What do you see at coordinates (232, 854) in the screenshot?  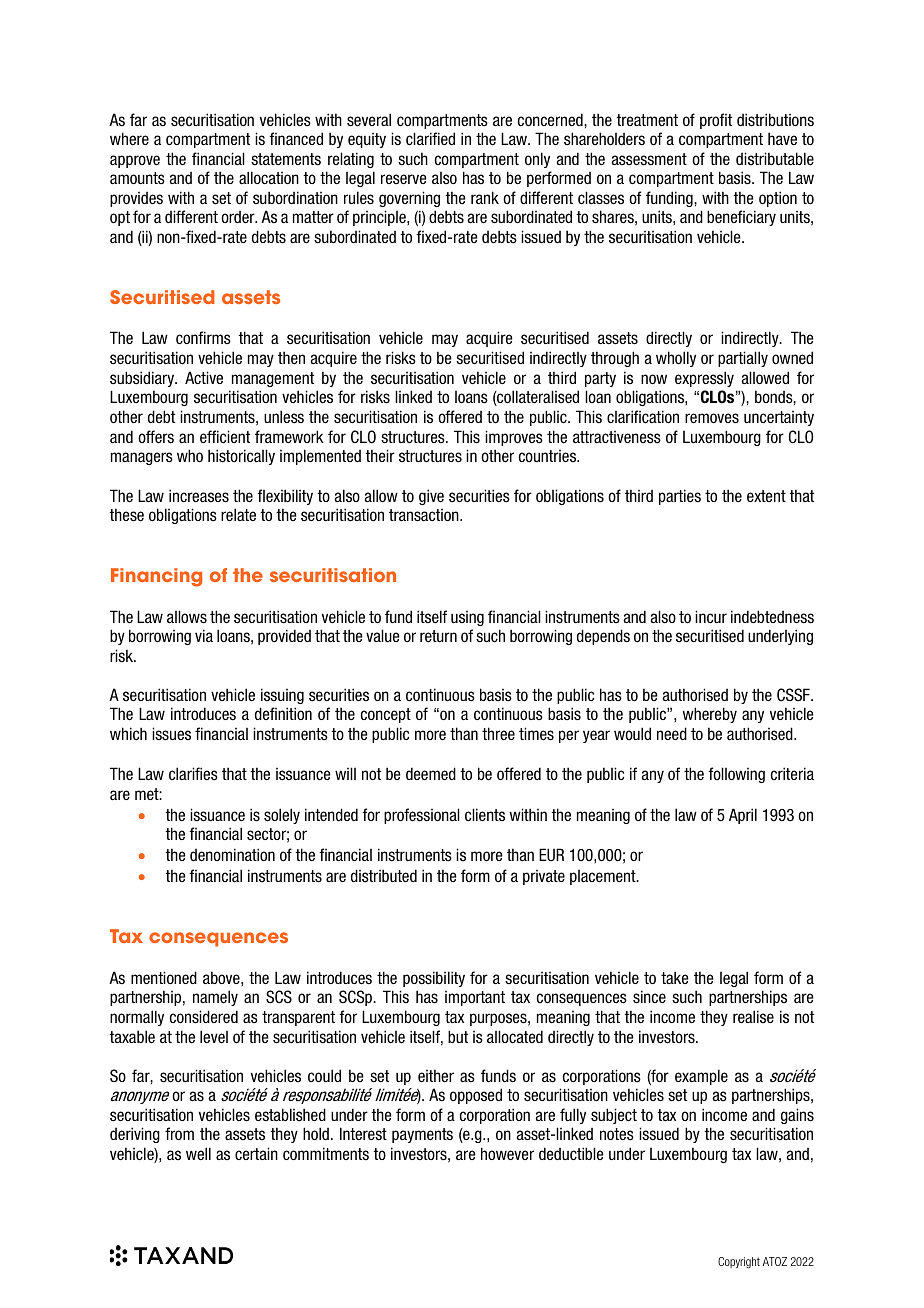 I see `denomination` at bounding box center [232, 854].
